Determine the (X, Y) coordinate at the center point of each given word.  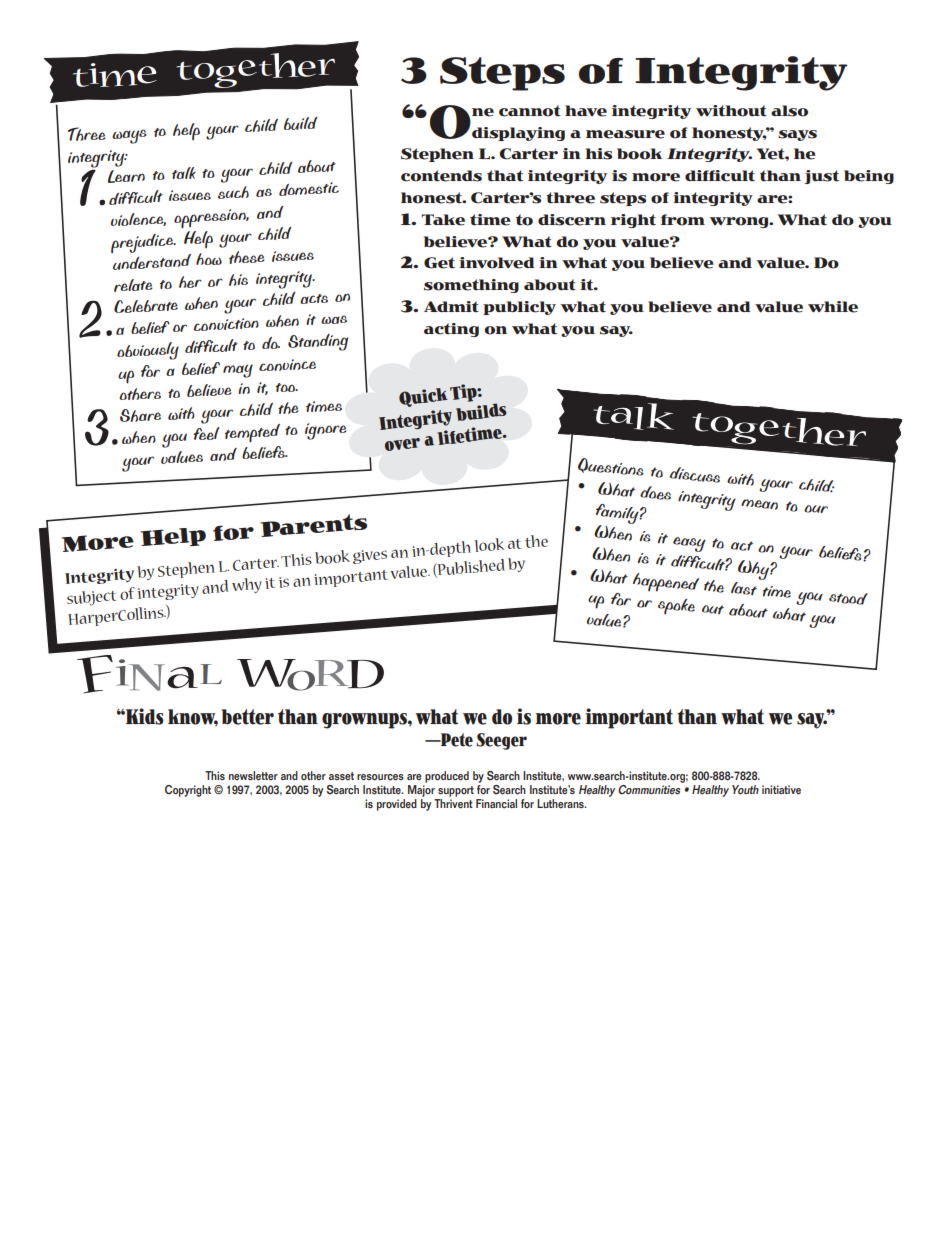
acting (451, 330)
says (797, 135)
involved (497, 263)
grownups (365, 721)
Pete (456, 740)
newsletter (253, 776)
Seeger (501, 741)
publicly (519, 308)
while (833, 307)
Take (443, 220)
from (683, 220)
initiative (781, 790)
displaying (518, 134)
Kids (144, 716)
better (248, 717)
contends (441, 176)
